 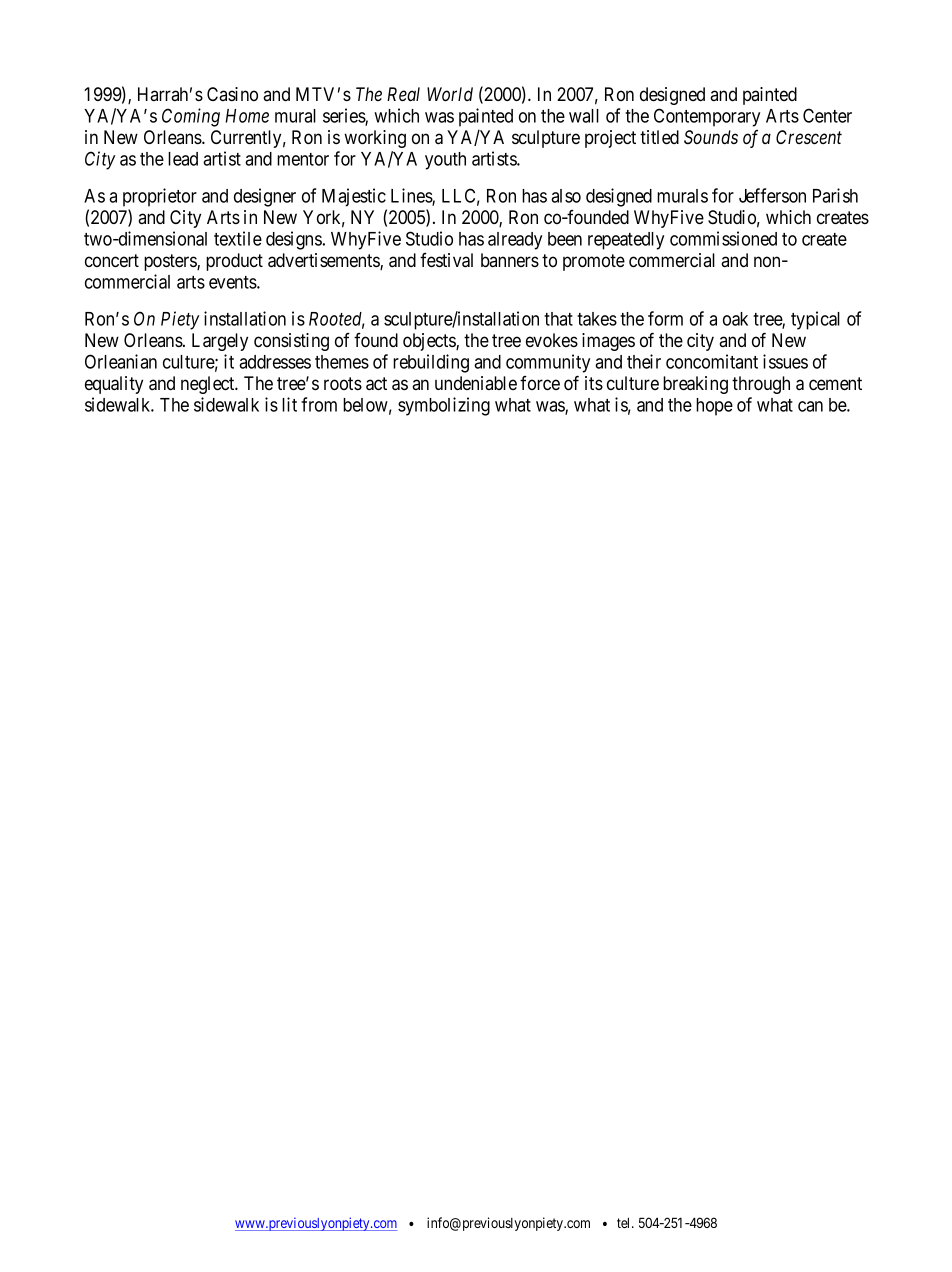 I want to click on Coming, so click(x=191, y=117).
